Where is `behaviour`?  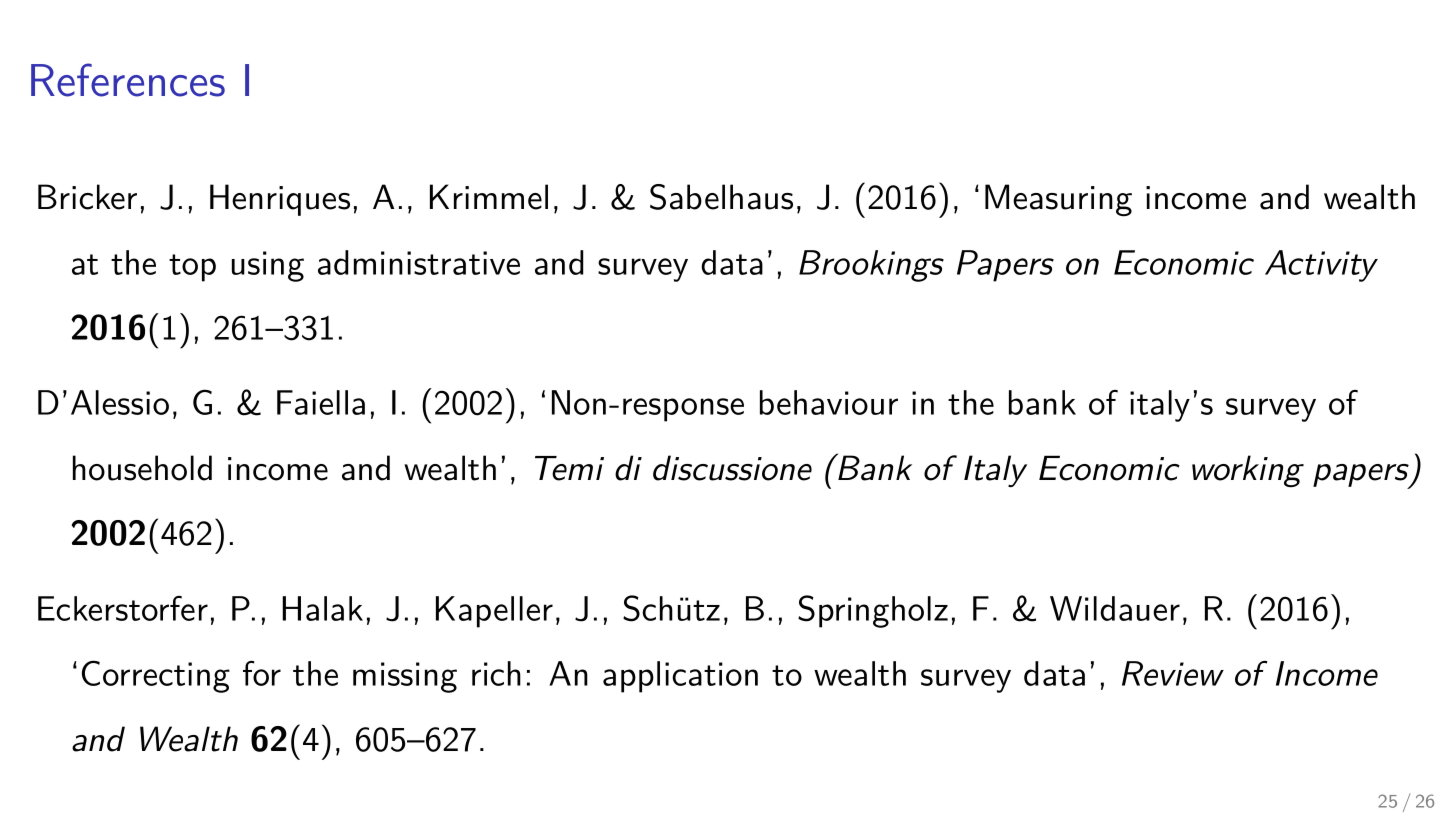
behaviour is located at coordinates (829, 402).
